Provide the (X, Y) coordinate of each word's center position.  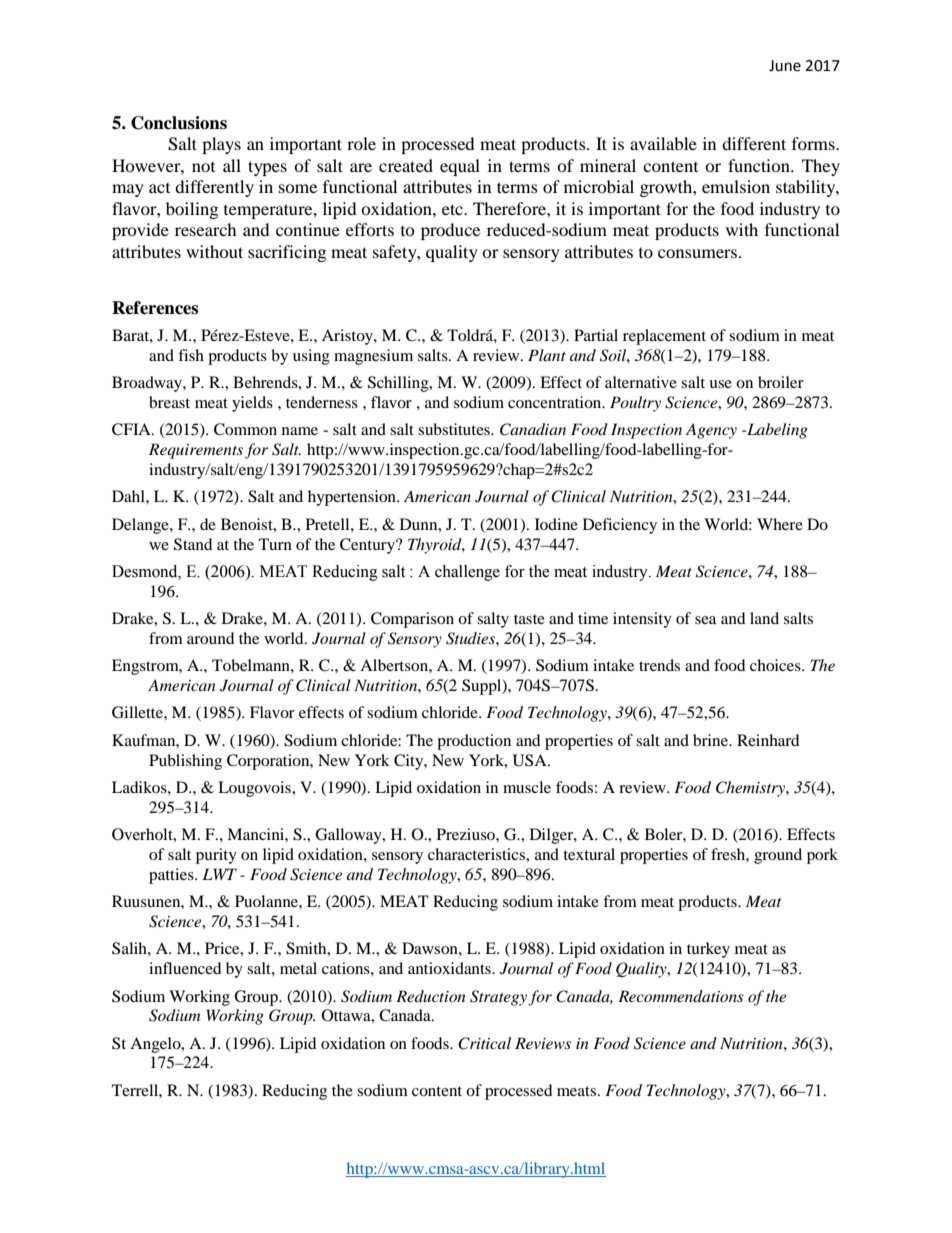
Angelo (156, 1045)
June (785, 66)
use (720, 384)
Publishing (185, 762)
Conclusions (179, 123)
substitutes (455, 429)
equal (460, 167)
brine (712, 740)
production (474, 742)
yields (252, 404)
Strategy (499, 998)
